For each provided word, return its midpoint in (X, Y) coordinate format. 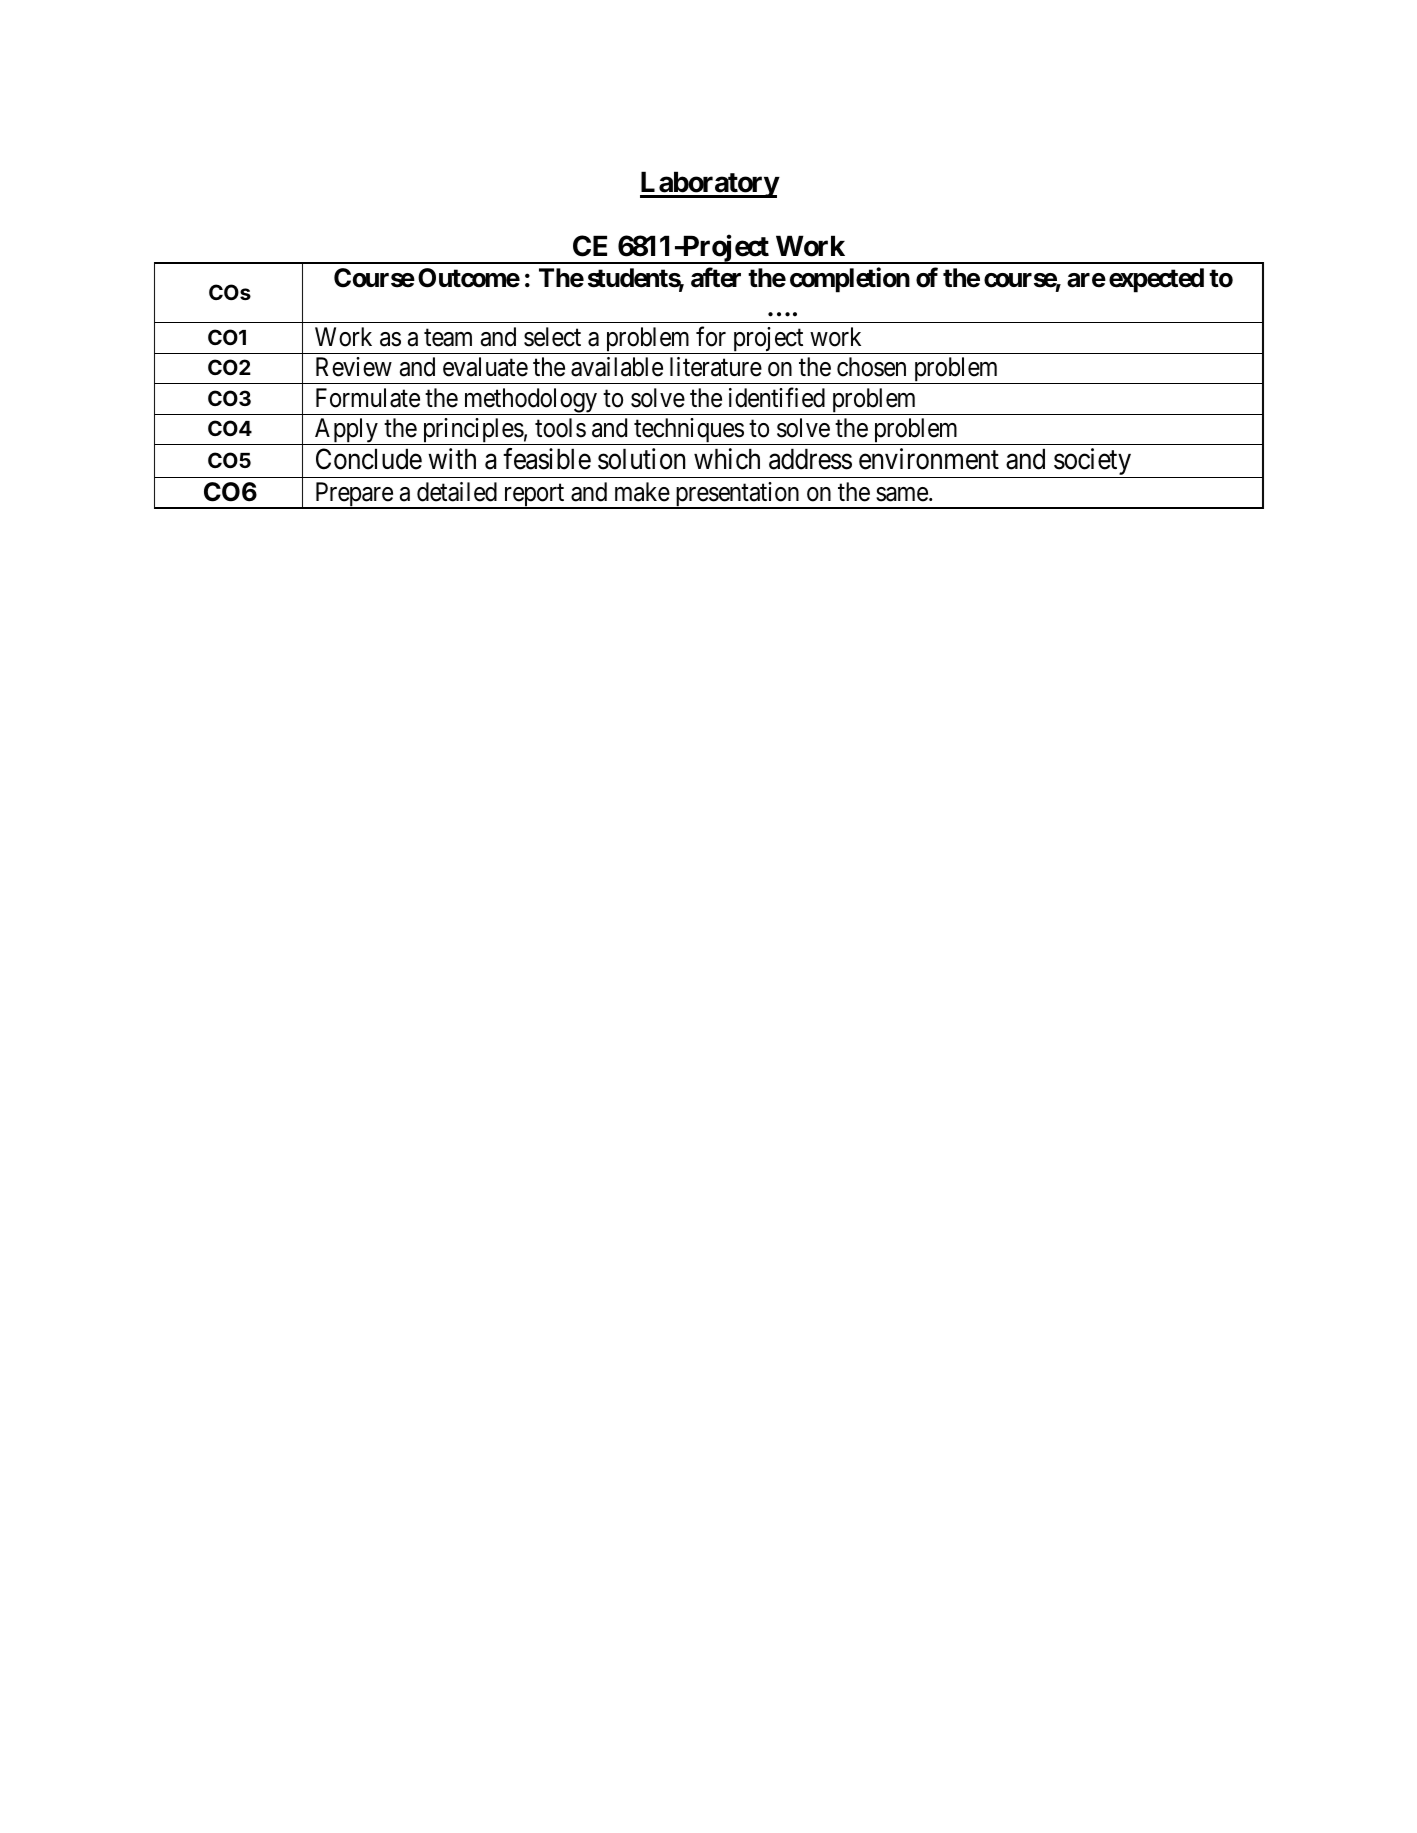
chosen (871, 367)
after (716, 277)
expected (1156, 280)
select (552, 337)
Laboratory (709, 184)
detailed (457, 492)
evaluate (485, 367)
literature (716, 367)
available (617, 367)
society (1093, 463)
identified (777, 397)
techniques (688, 431)
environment (929, 459)
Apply (346, 431)
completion (850, 280)
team (448, 338)
